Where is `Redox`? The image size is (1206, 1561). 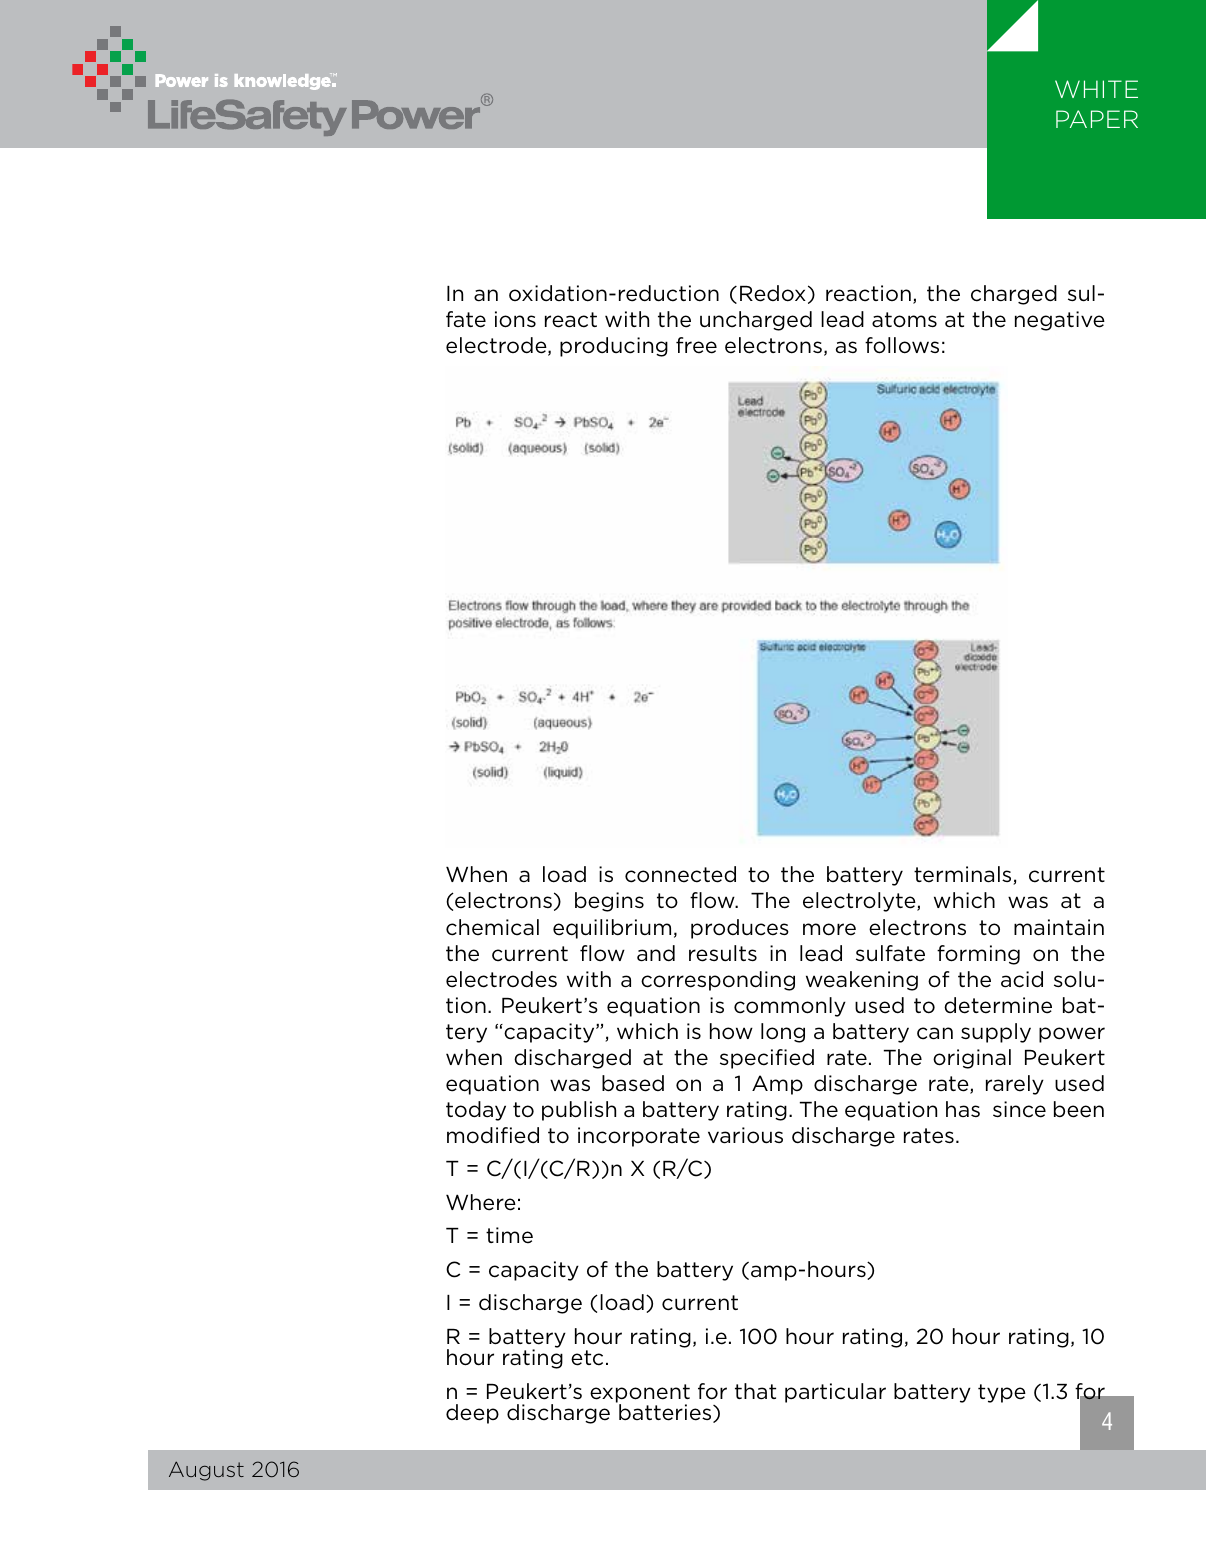
Redox is located at coordinates (773, 293).
